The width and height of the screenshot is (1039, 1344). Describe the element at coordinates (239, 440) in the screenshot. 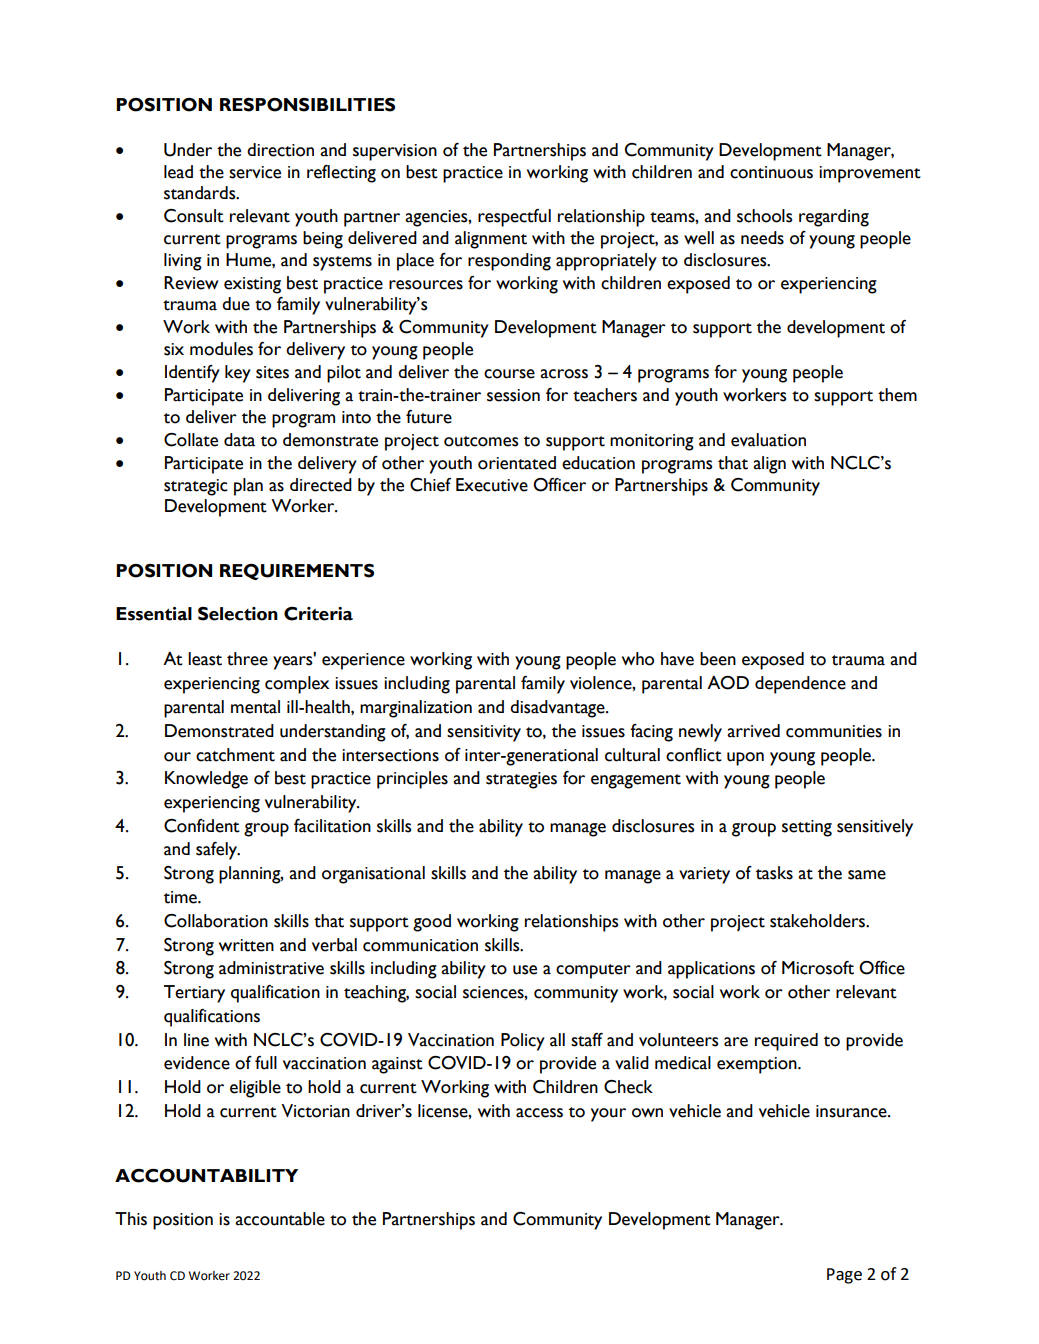

I see `data` at that location.
